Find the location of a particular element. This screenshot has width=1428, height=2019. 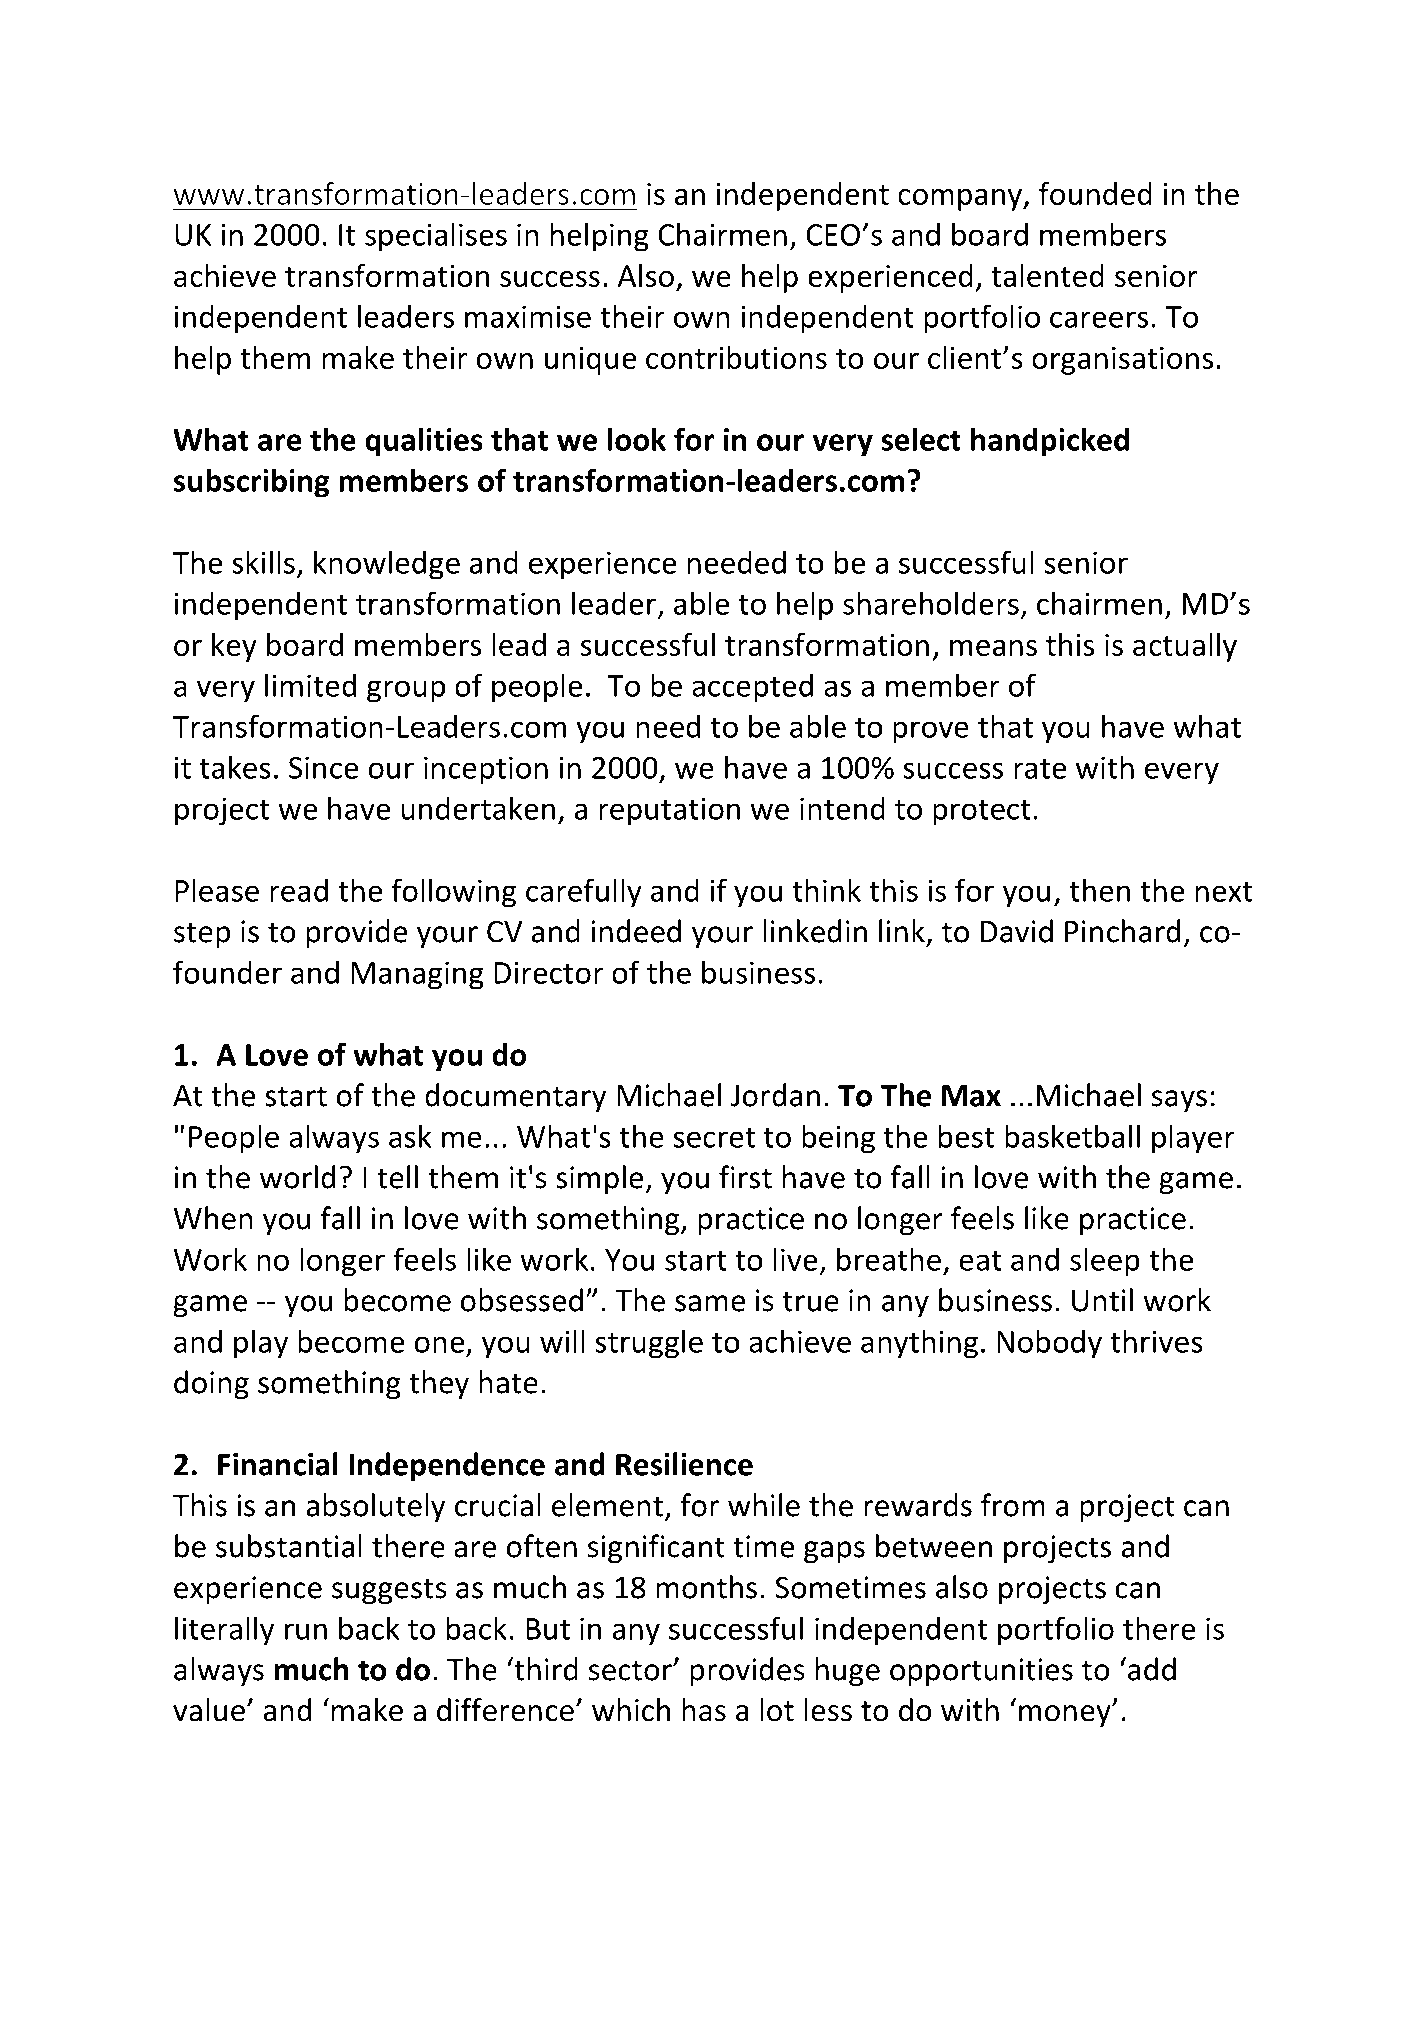

indeed is located at coordinates (636, 931).
